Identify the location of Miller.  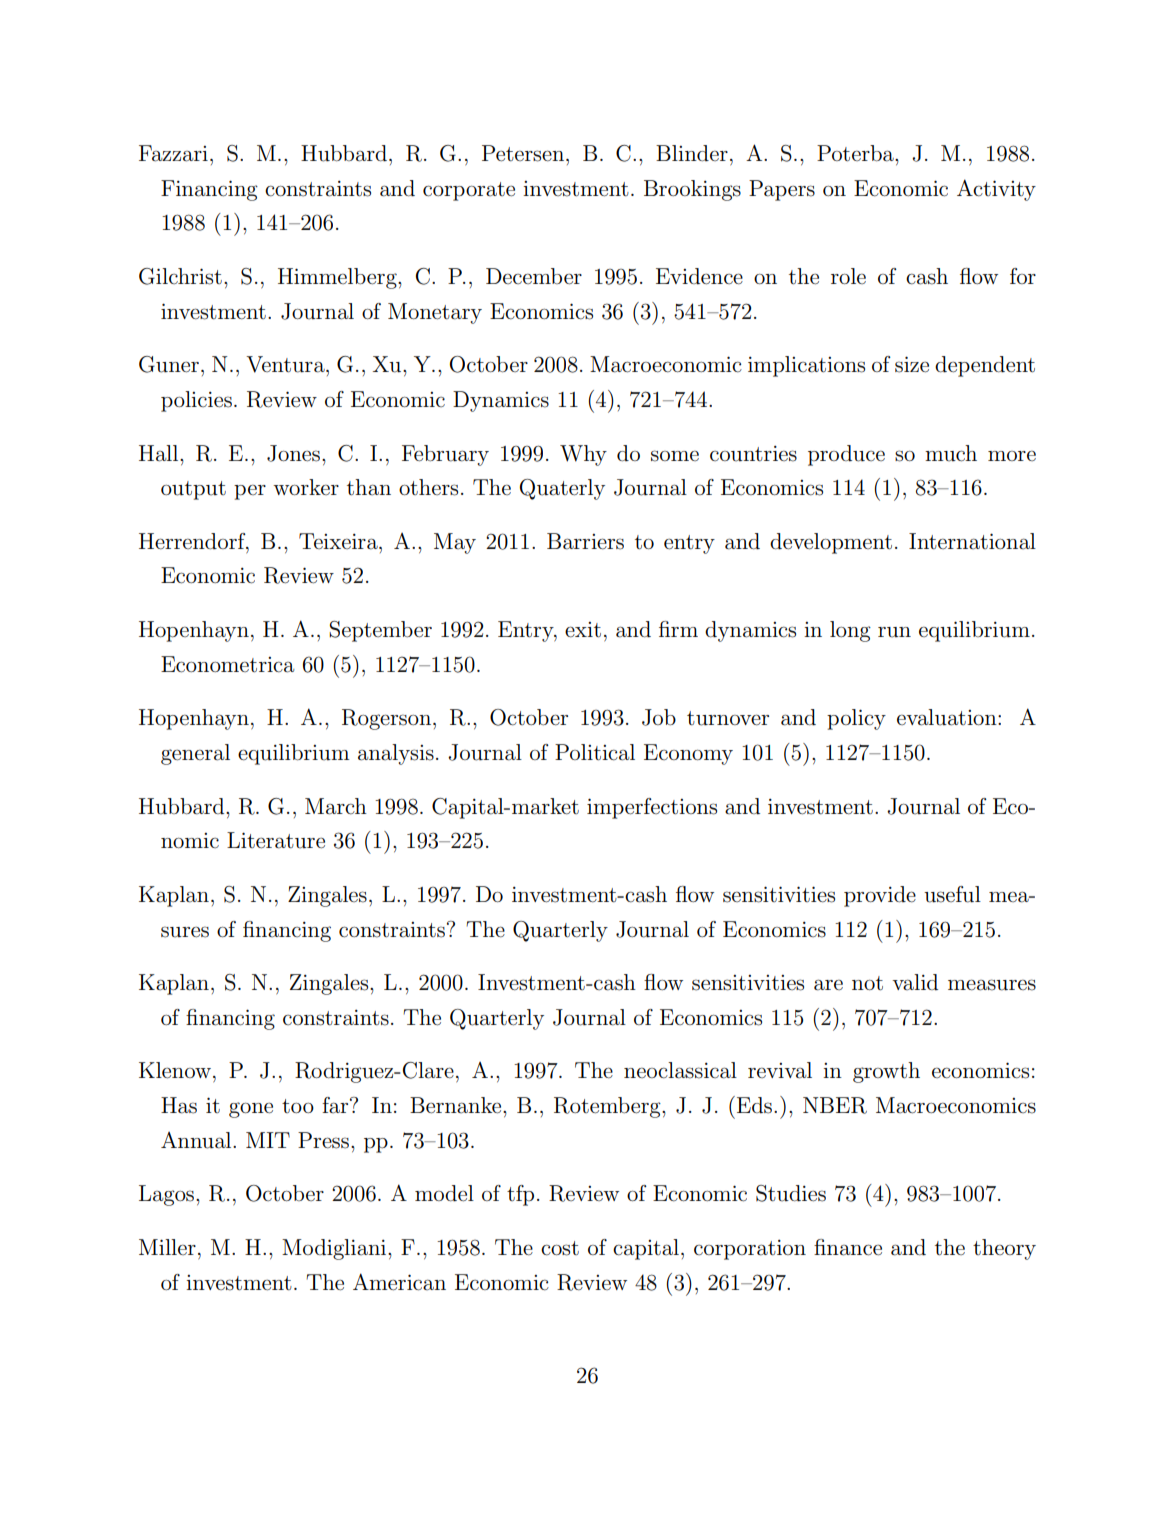
(167, 1247).
